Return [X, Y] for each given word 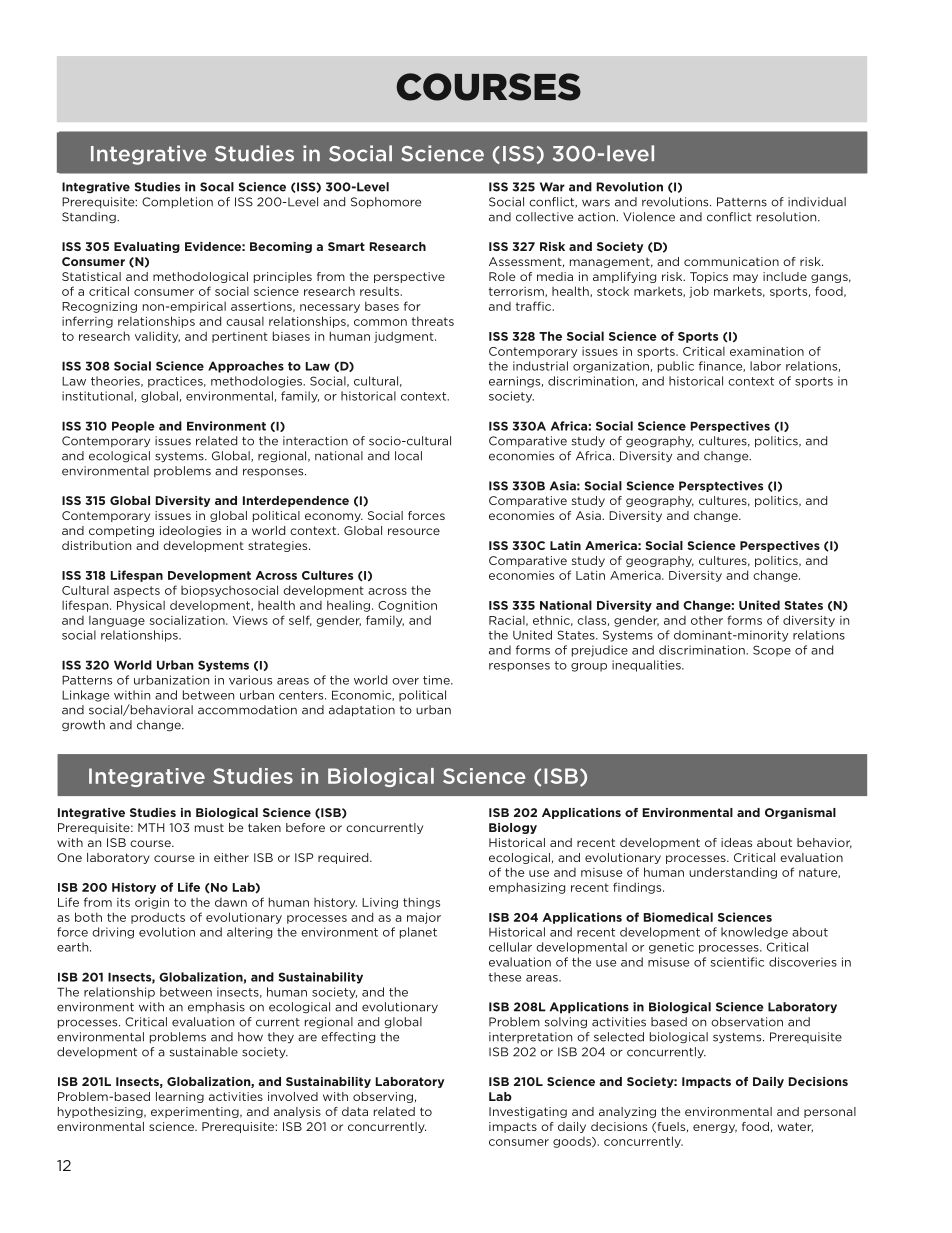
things [421, 903]
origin [152, 903]
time [437, 680]
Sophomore [386, 203]
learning [180, 1097]
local [408, 456]
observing [383, 1097]
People [133, 427]
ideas [736, 842]
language [117, 621]
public [676, 367]
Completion [177, 202]
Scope [772, 651]
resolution [788, 217]
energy [715, 1128]
